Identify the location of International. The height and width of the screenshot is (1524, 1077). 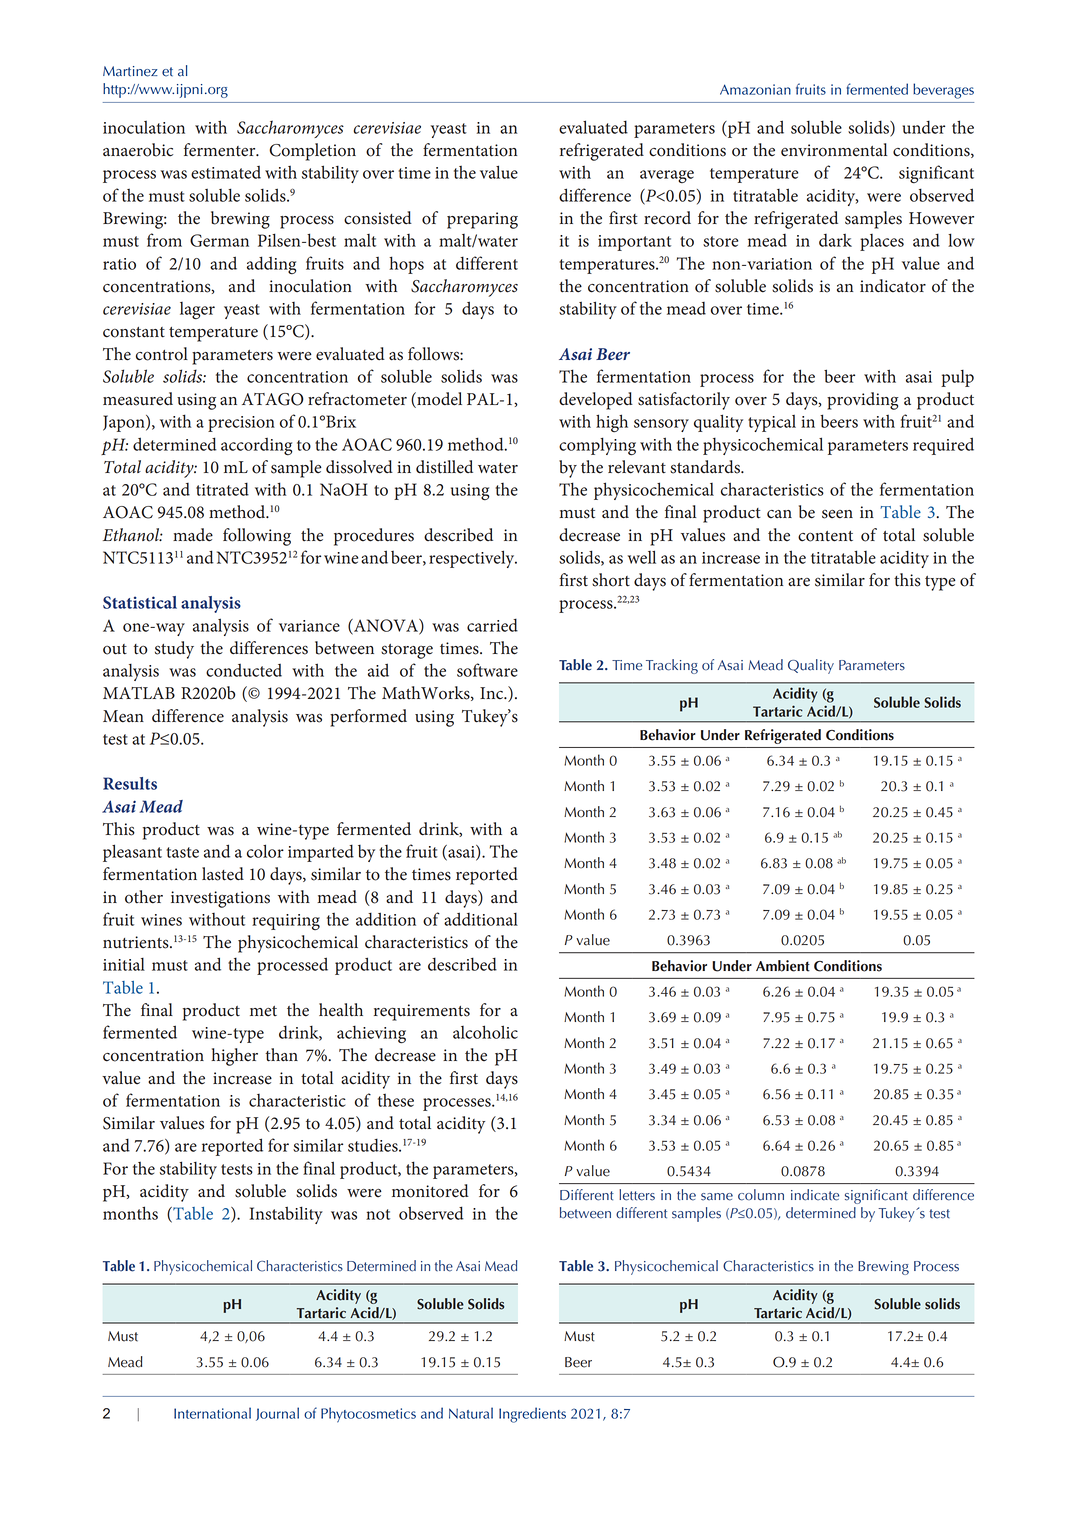
(212, 1413).
